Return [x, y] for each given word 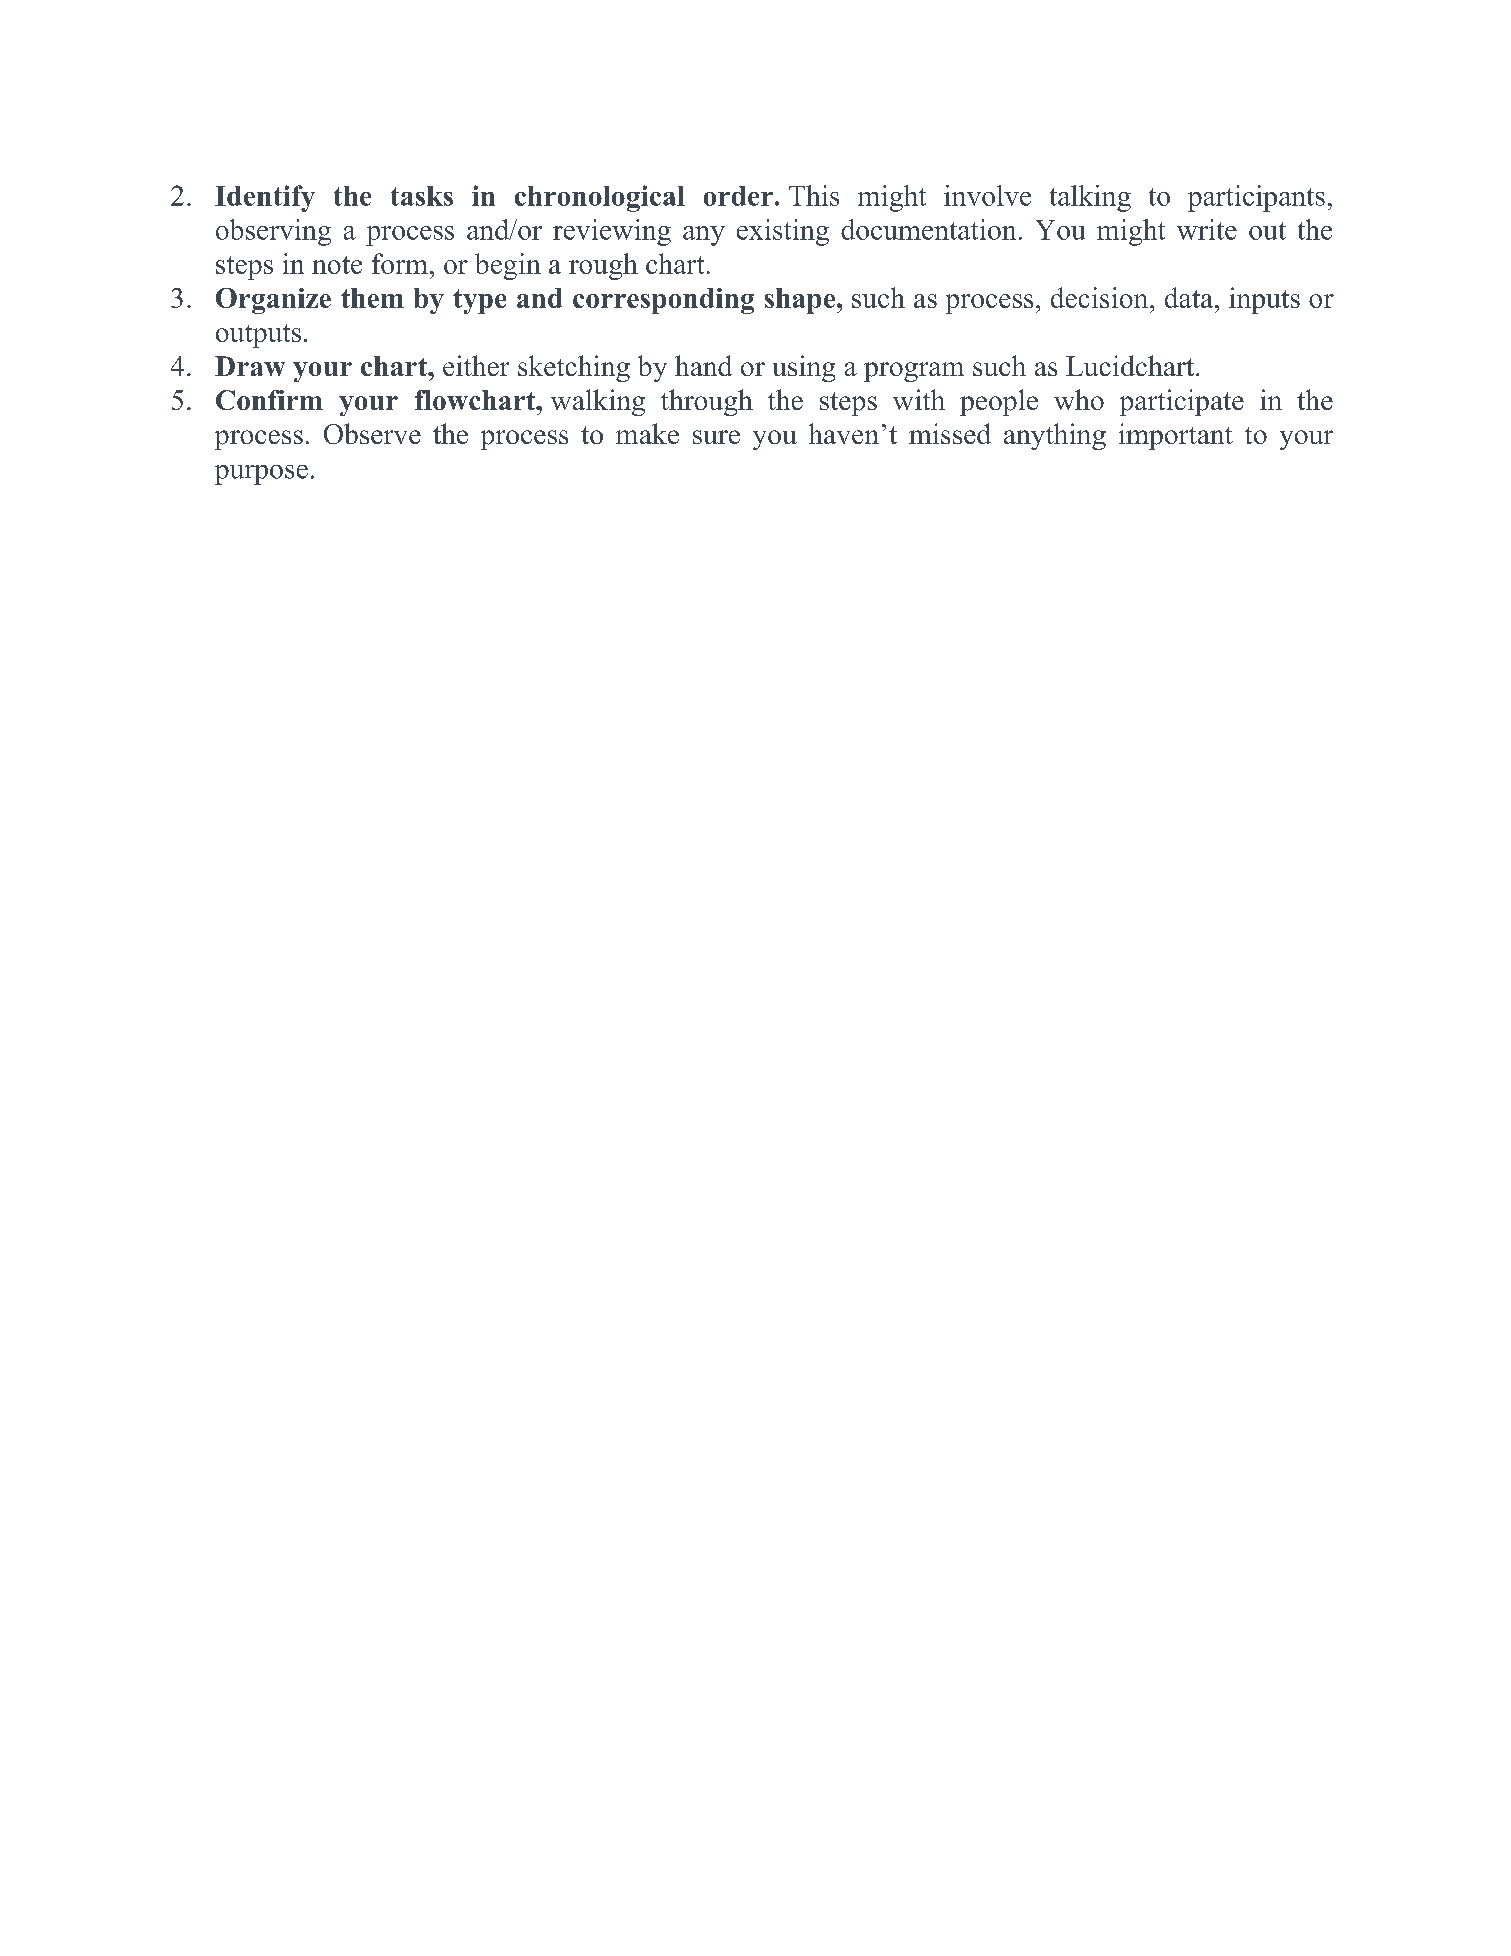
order [738, 196]
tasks [422, 196]
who [1079, 399]
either [476, 365]
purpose [261, 475]
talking [1090, 198]
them [372, 298]
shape [801, 301]
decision [1101, 297]
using [804, 368]
